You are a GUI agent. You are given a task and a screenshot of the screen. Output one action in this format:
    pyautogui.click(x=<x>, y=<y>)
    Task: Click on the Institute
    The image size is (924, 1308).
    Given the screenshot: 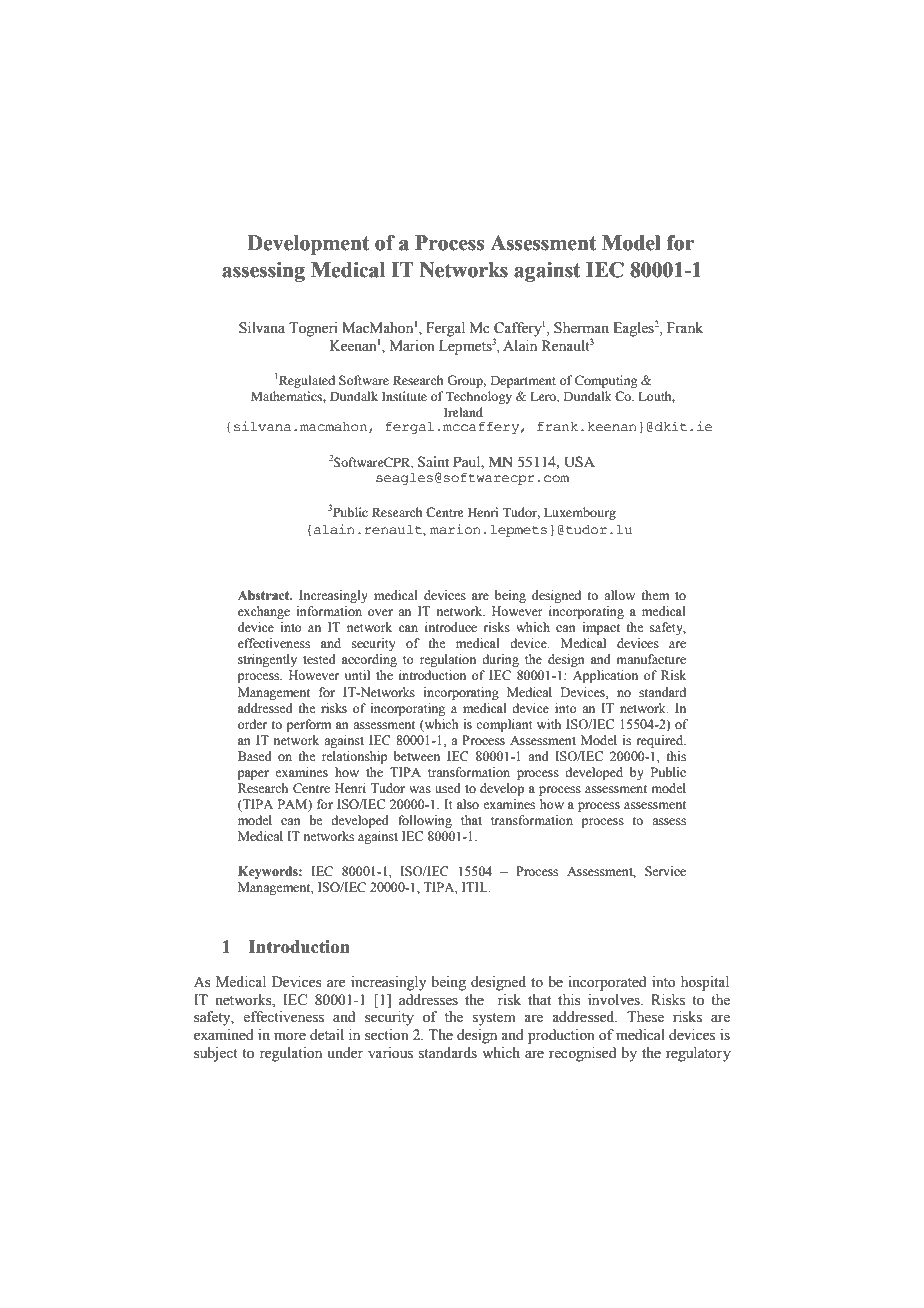 What is the action you would take?
    pyautogui.click(x=404, y=396)
